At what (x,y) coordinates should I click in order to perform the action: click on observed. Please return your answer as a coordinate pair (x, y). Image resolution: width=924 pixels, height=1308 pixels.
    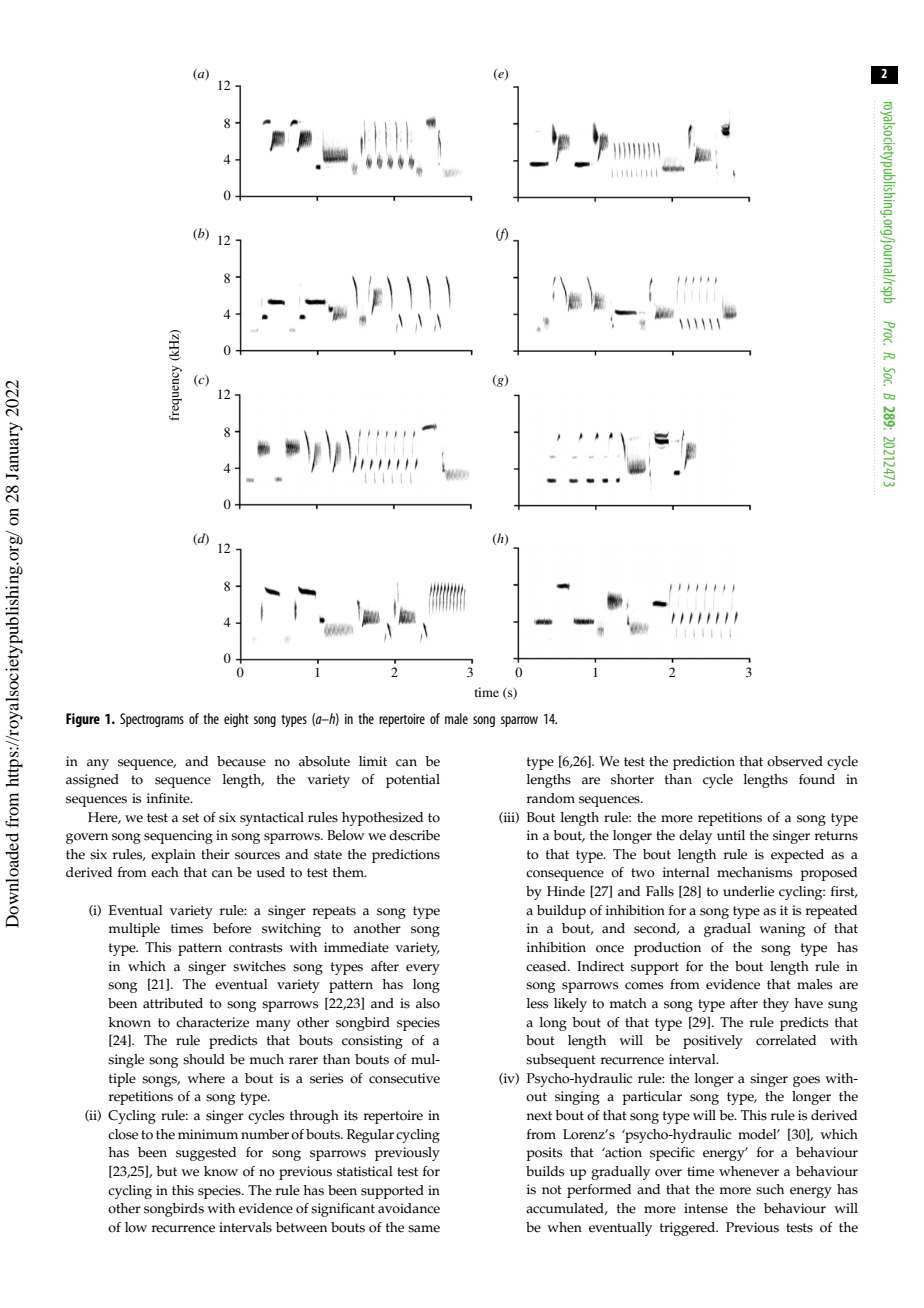
    Looking at the image, I should click on (795, 761).
